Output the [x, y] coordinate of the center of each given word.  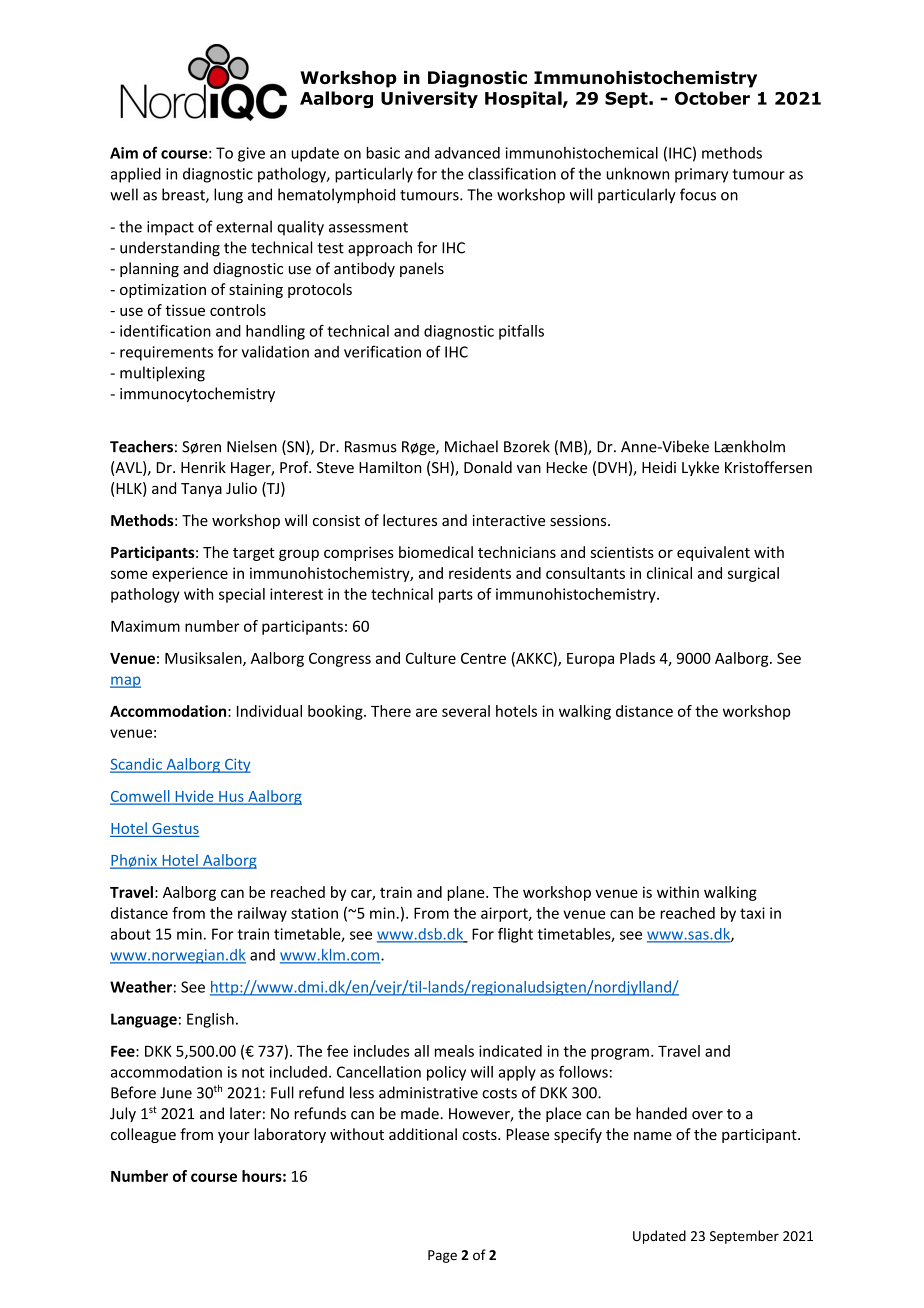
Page [442, 1256]
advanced [467, 153]
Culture [431, 658]
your [234, 1137]
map [125, 682]
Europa [590, 660]
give [251, 154]
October [712, 98]
